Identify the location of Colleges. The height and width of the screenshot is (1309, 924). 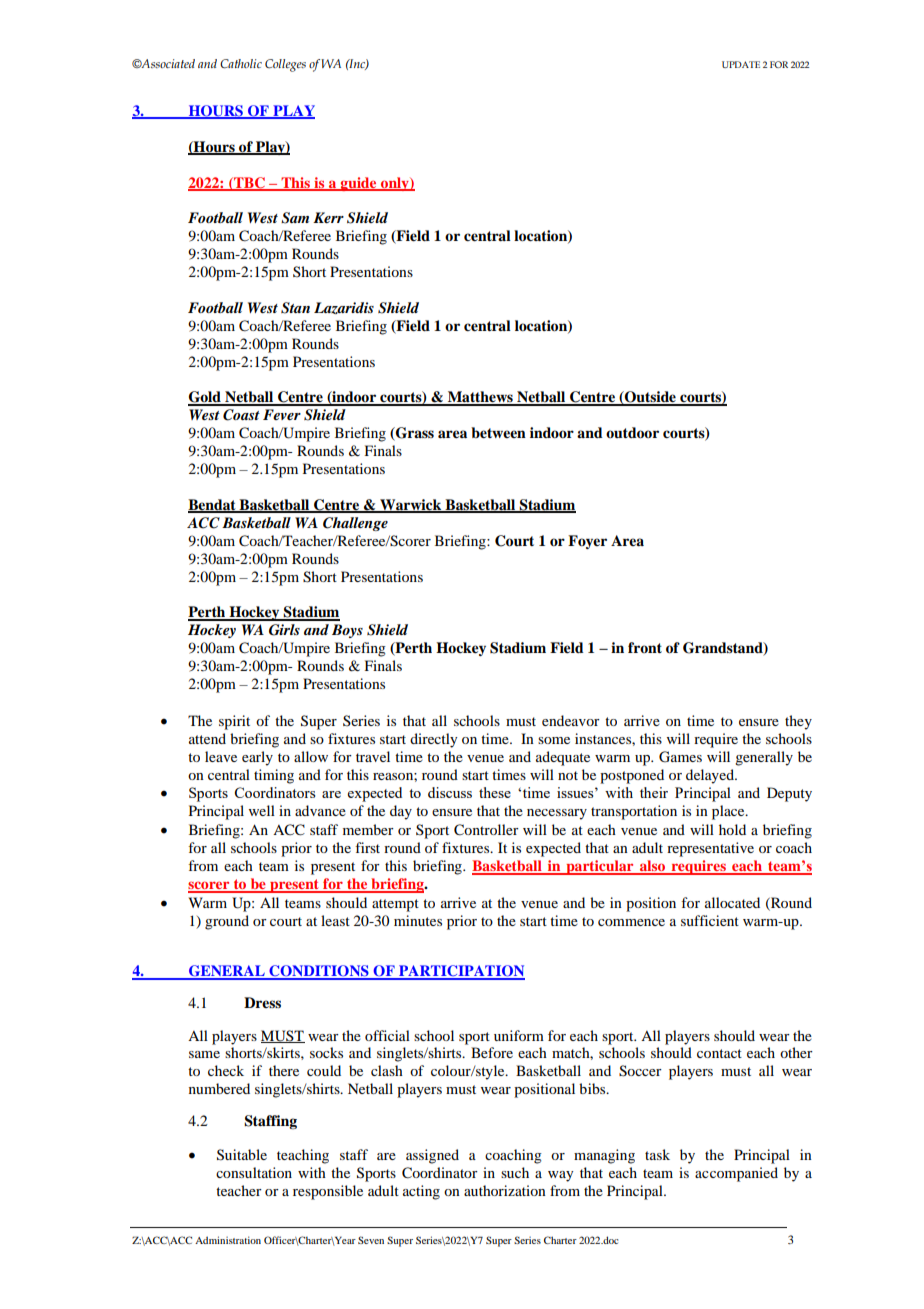
(285, 65).
